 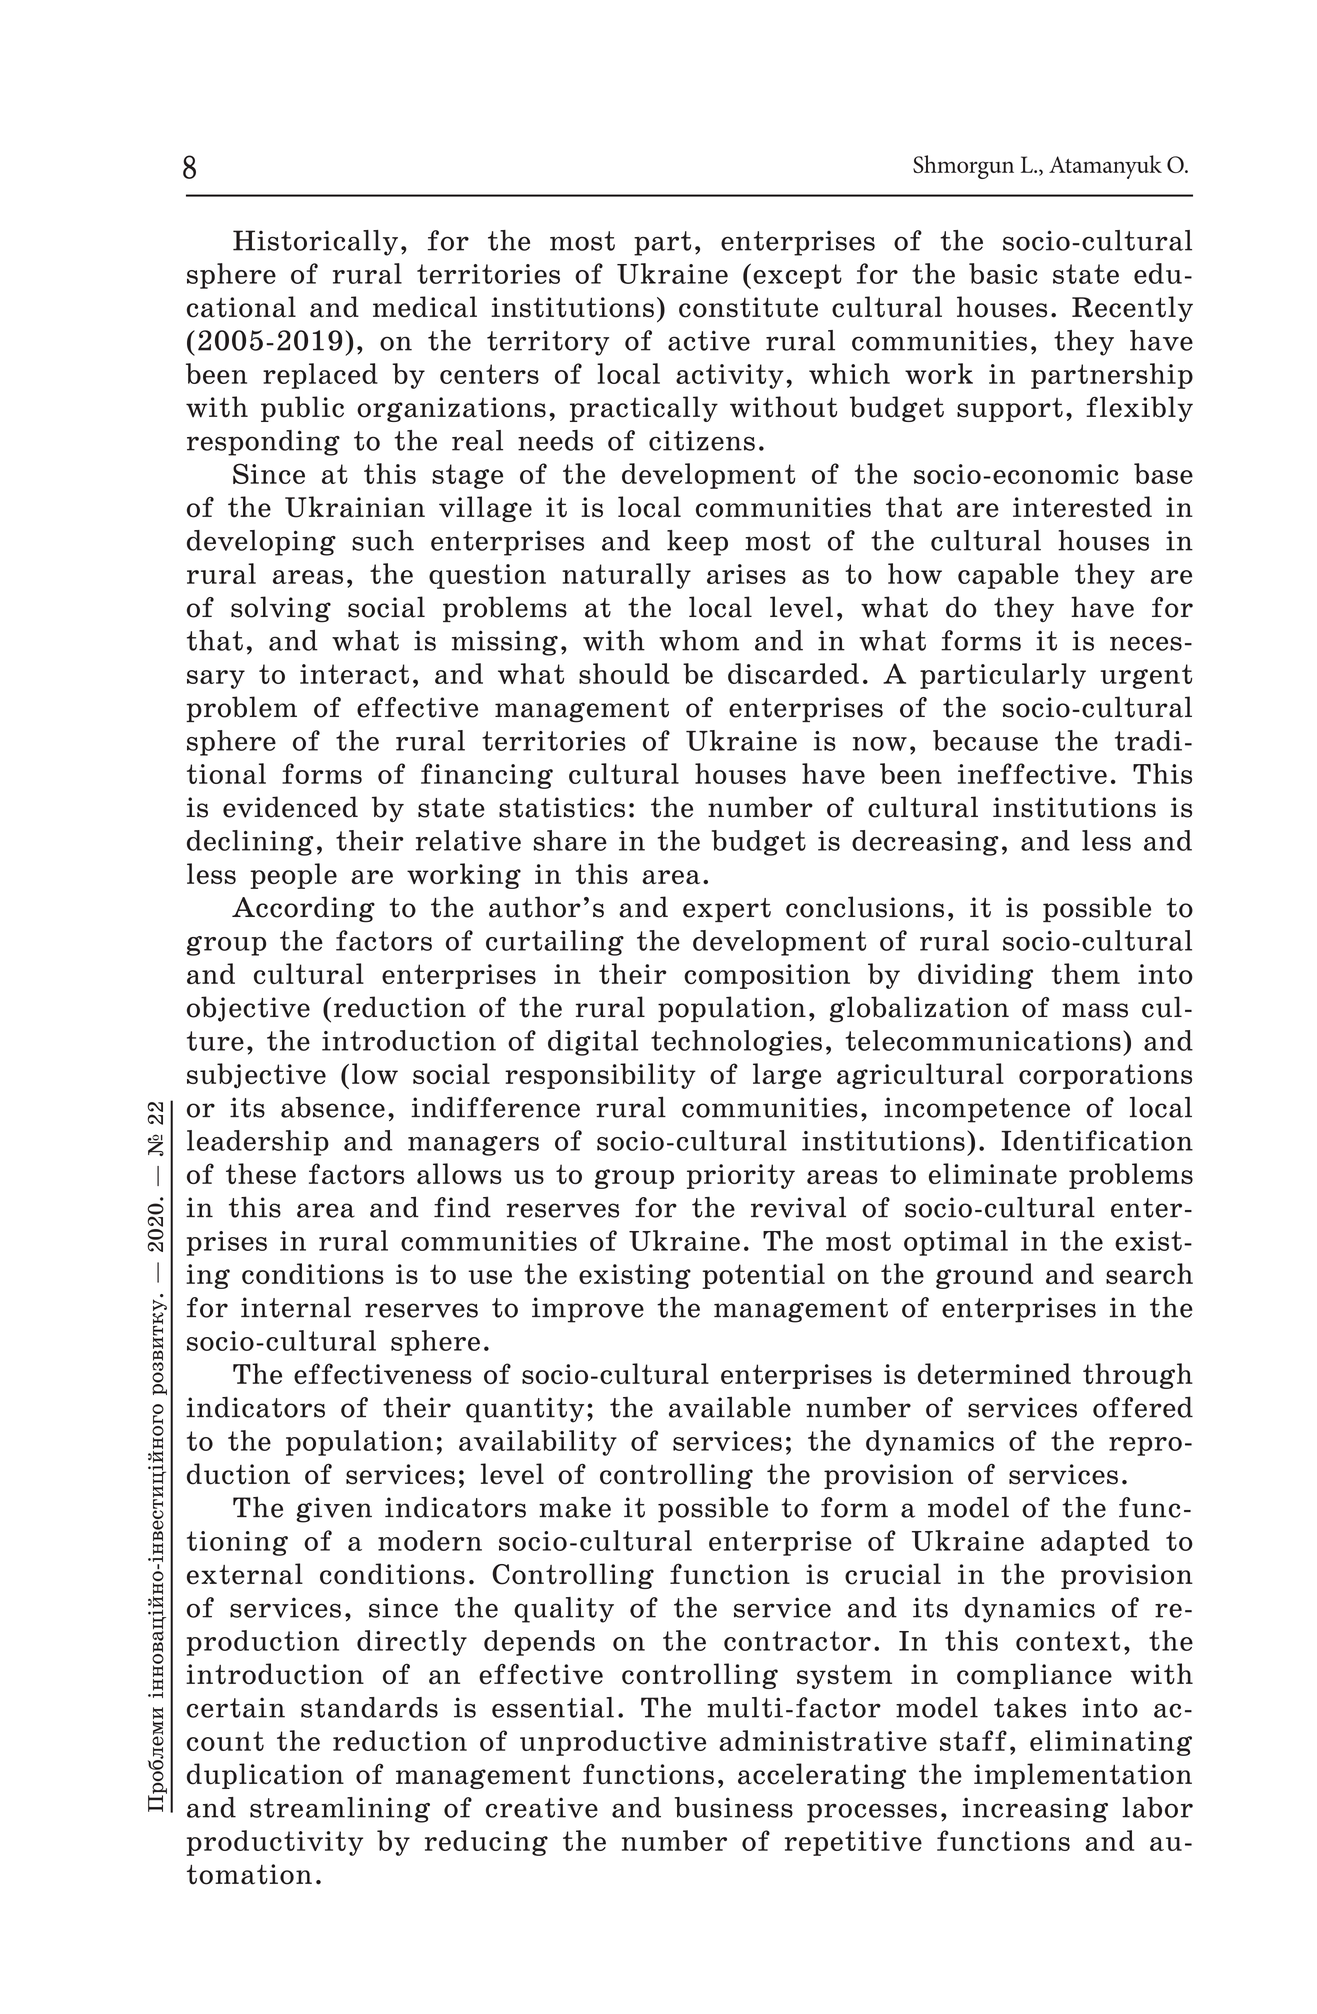 I want to click on absence, so click(x=333, y=1107).
